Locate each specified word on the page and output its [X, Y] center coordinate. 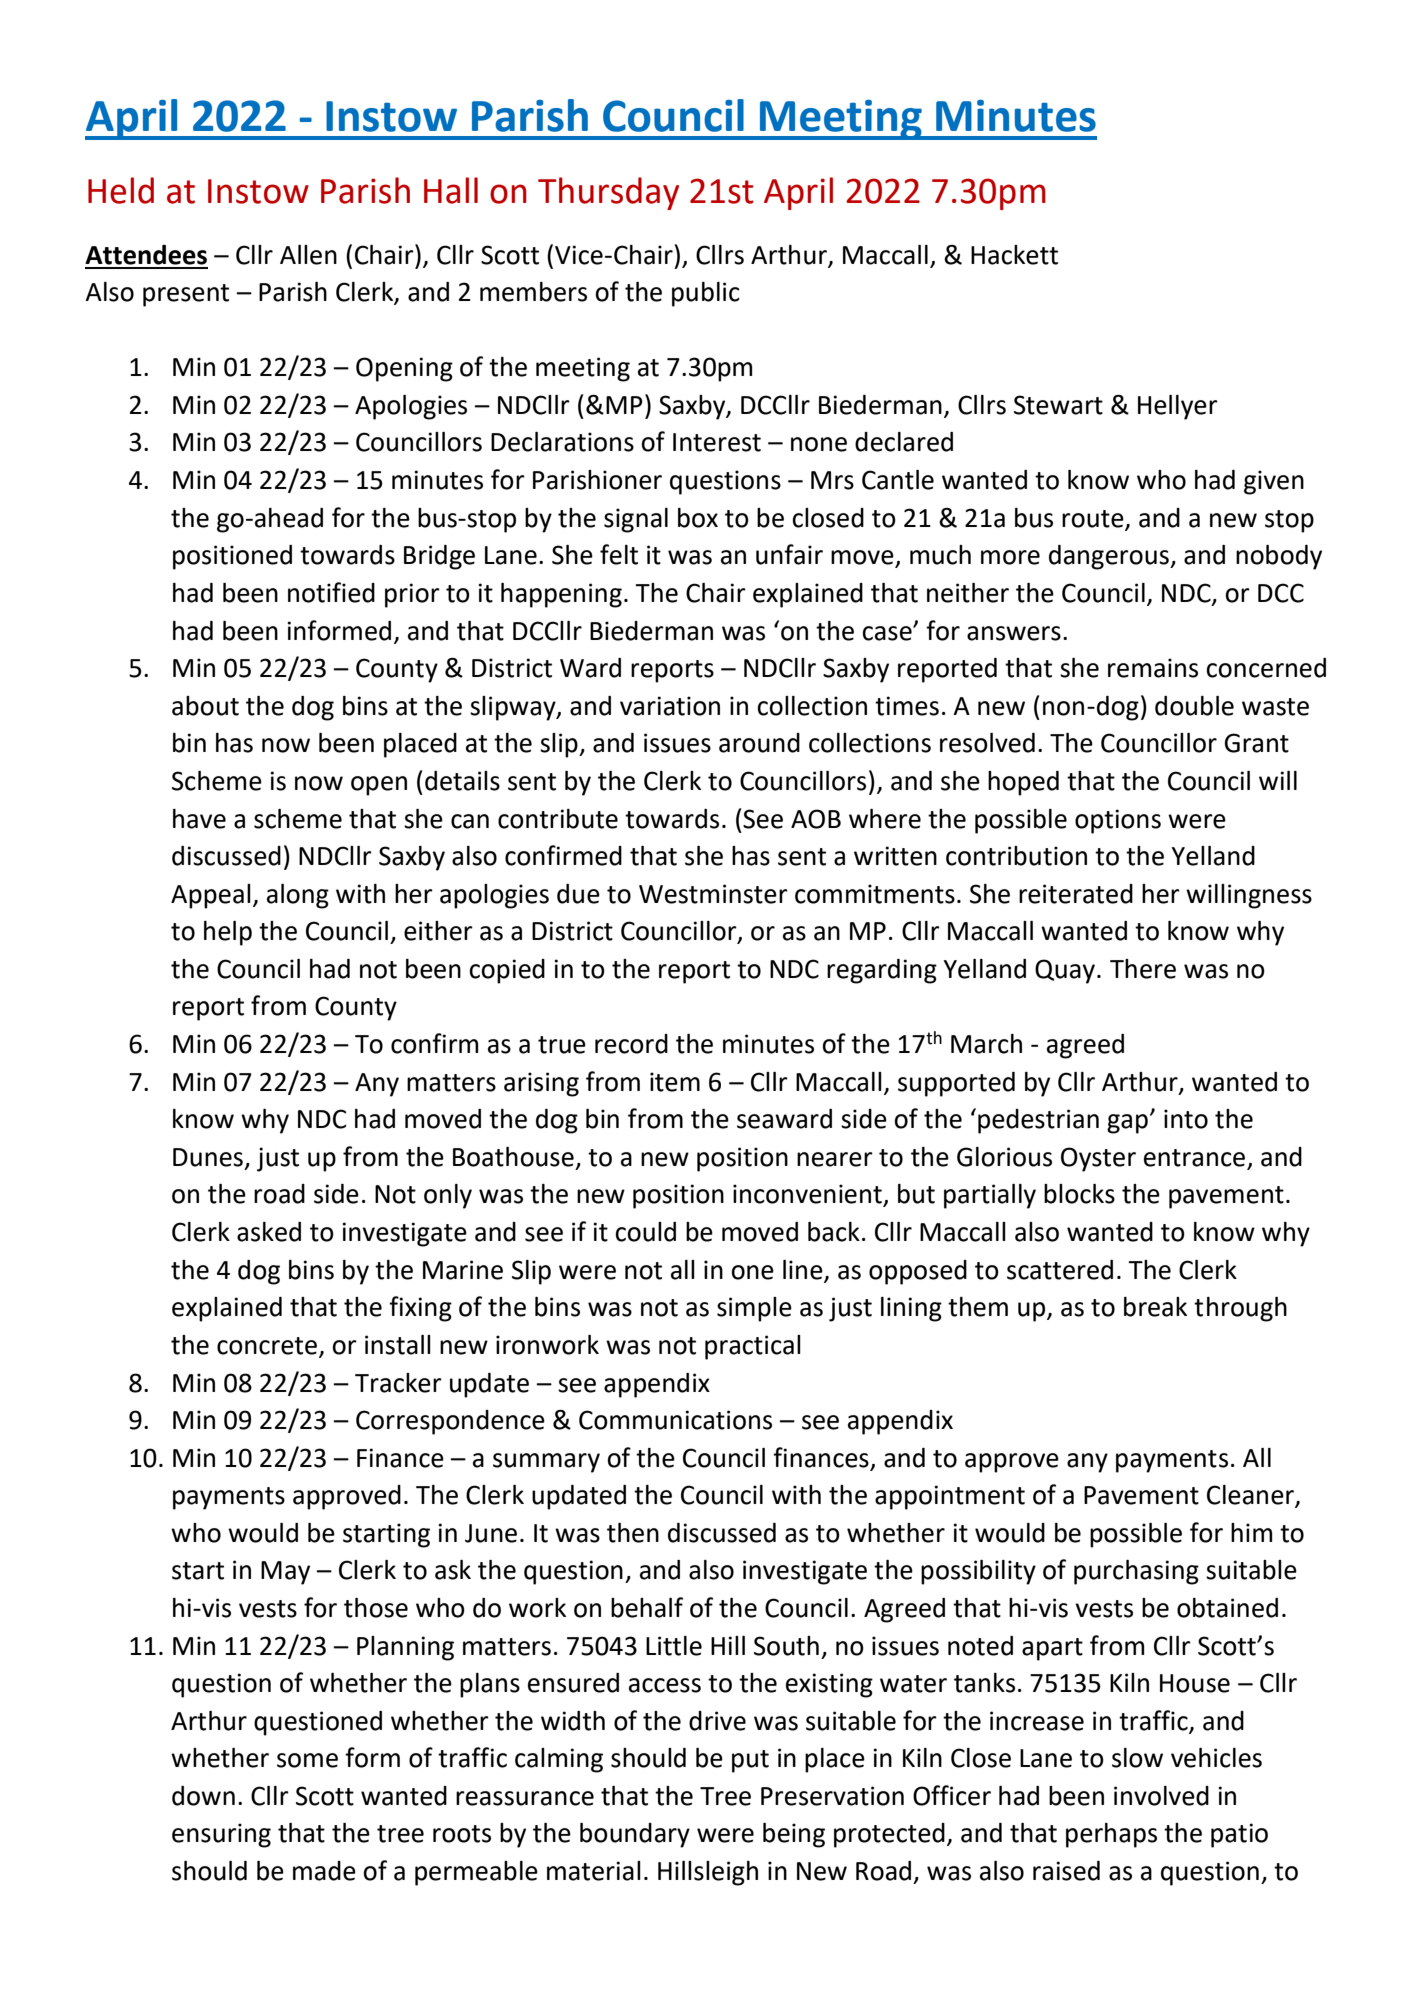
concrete [268, 1347]
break [1155, 1307]
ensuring [221, 1835]
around [759, 743]
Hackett [1014, 255]
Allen [308, 255]
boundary [635, 1835]
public [706, 294]
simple [754, 1309]
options [1118, 821]
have [199, 819]
